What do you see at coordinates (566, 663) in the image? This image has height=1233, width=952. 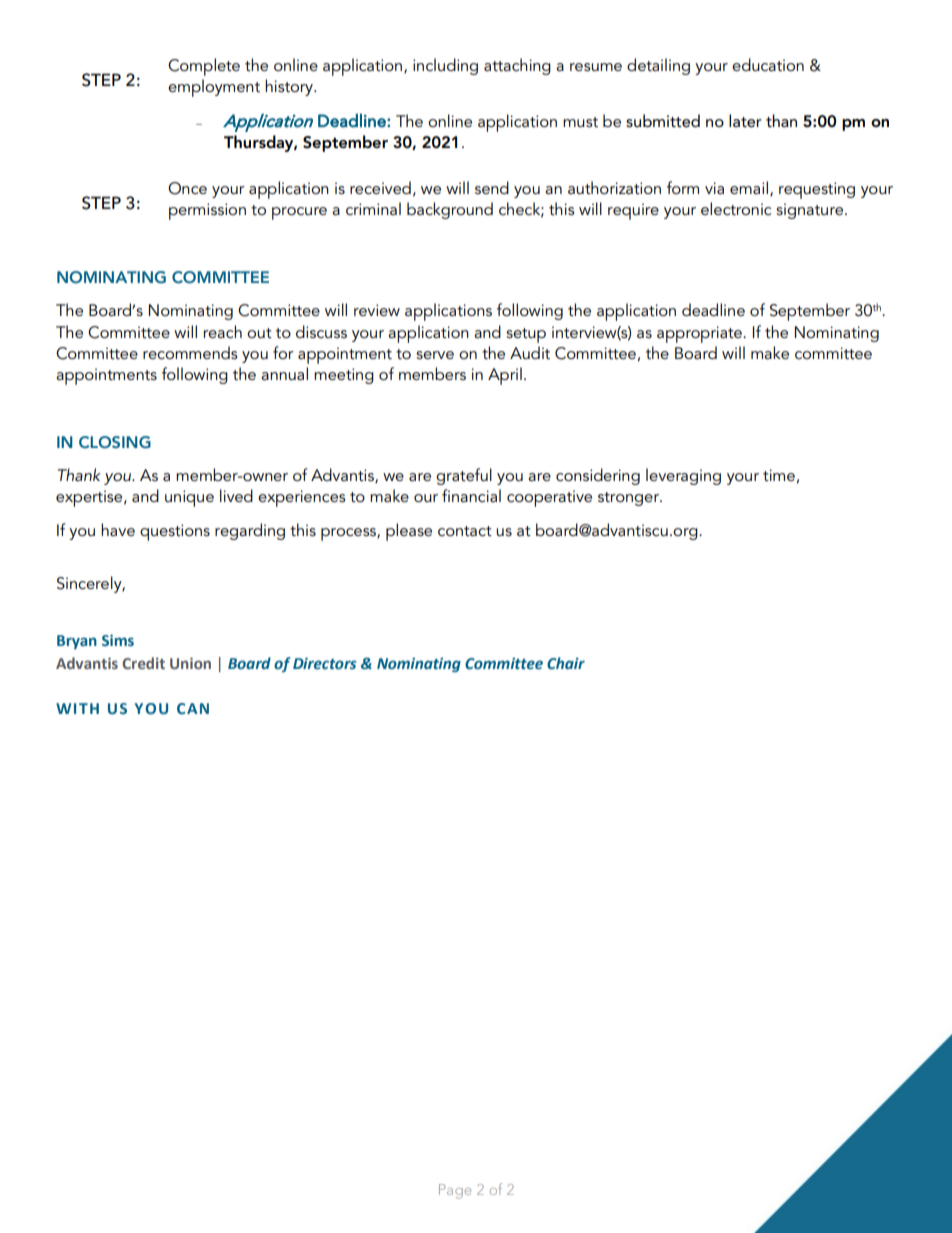 I see `Chair` at bounding box center [566, 663].
